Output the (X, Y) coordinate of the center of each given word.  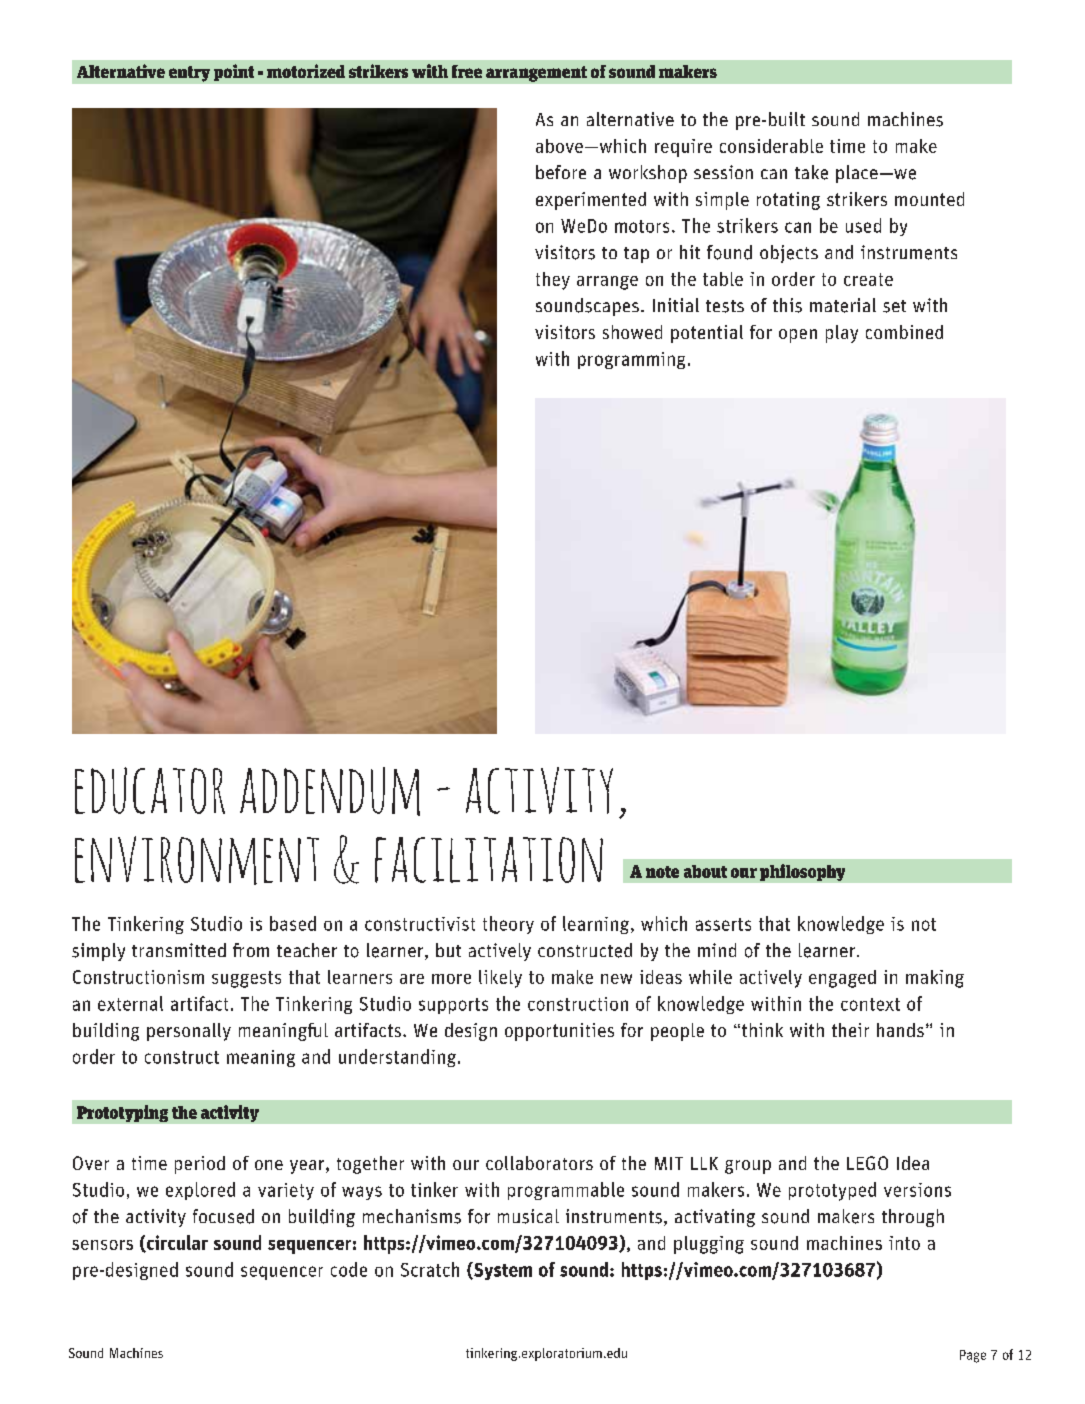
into (904, 1243)
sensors (102, 1245)
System (502, 1271)
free (467, 71)
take (811, 172)
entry (189, 74)
